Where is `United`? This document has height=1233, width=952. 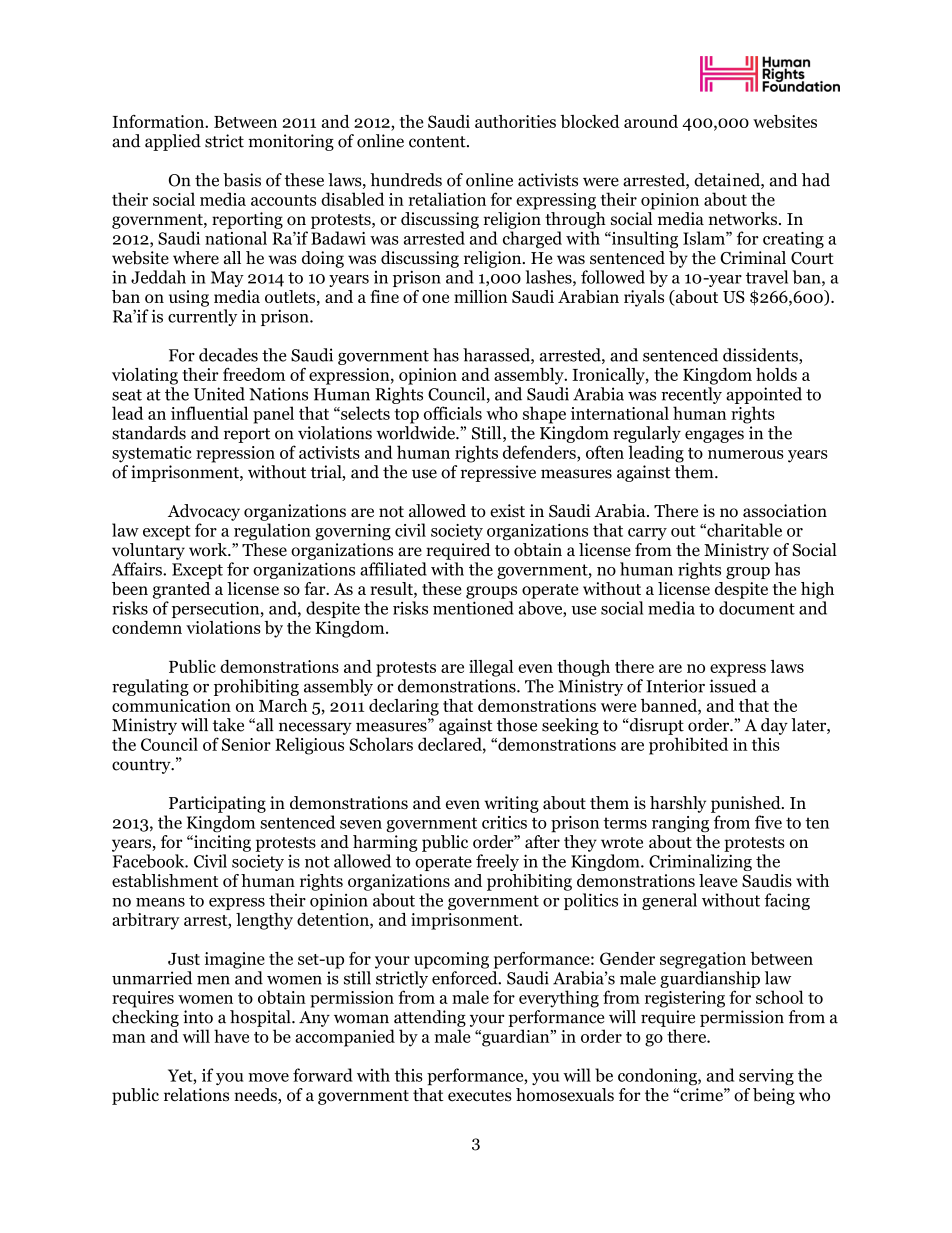
United is located at coordinates (219, 394).
